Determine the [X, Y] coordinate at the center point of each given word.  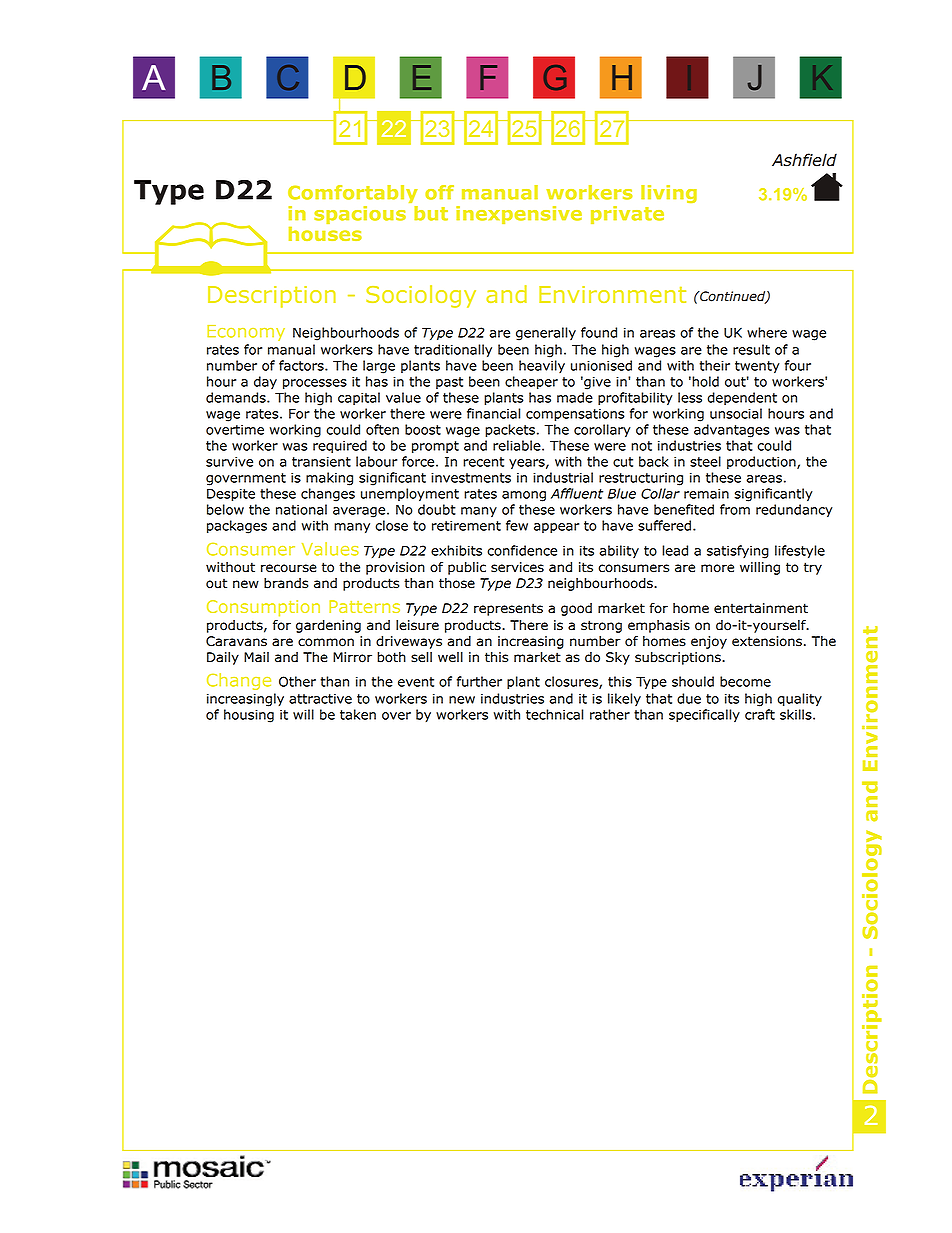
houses [325, 234]
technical [554, 714]
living [669, 194]
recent [483, 462]
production [762, 462]
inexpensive [519, 215]
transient [321, 461]
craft [760, 714]
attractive [320, 699]
